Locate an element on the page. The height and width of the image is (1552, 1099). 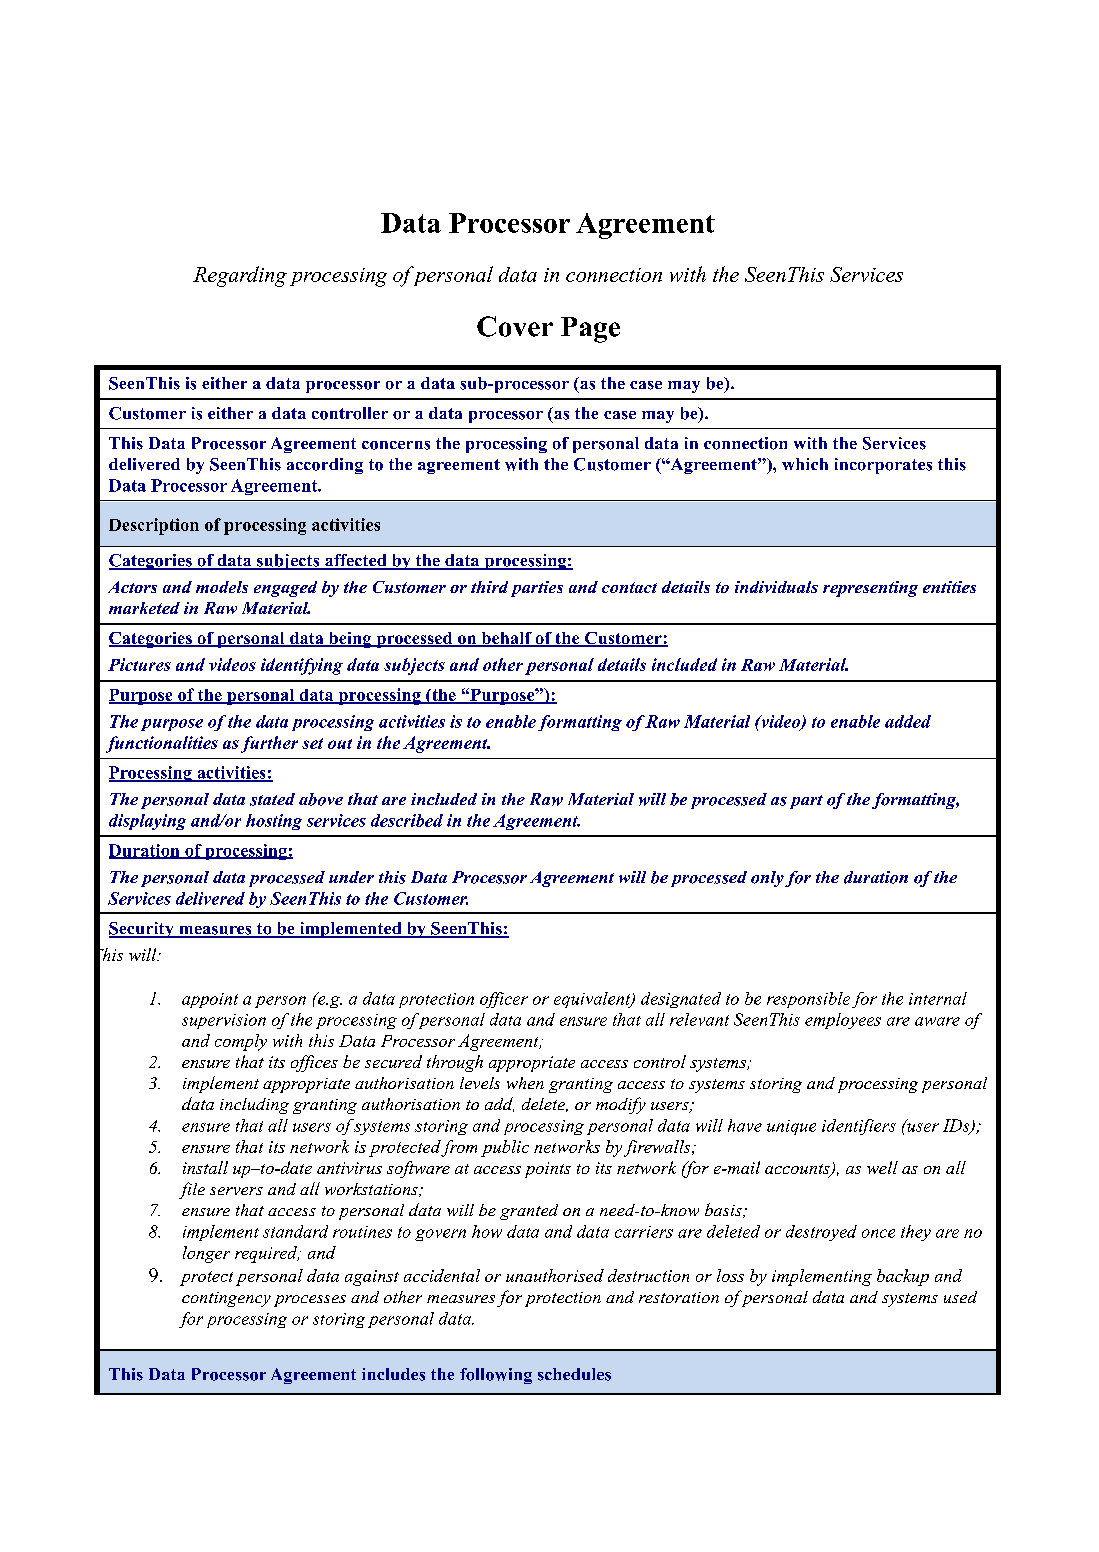
Regarding is located at coordinates (240, 276).
